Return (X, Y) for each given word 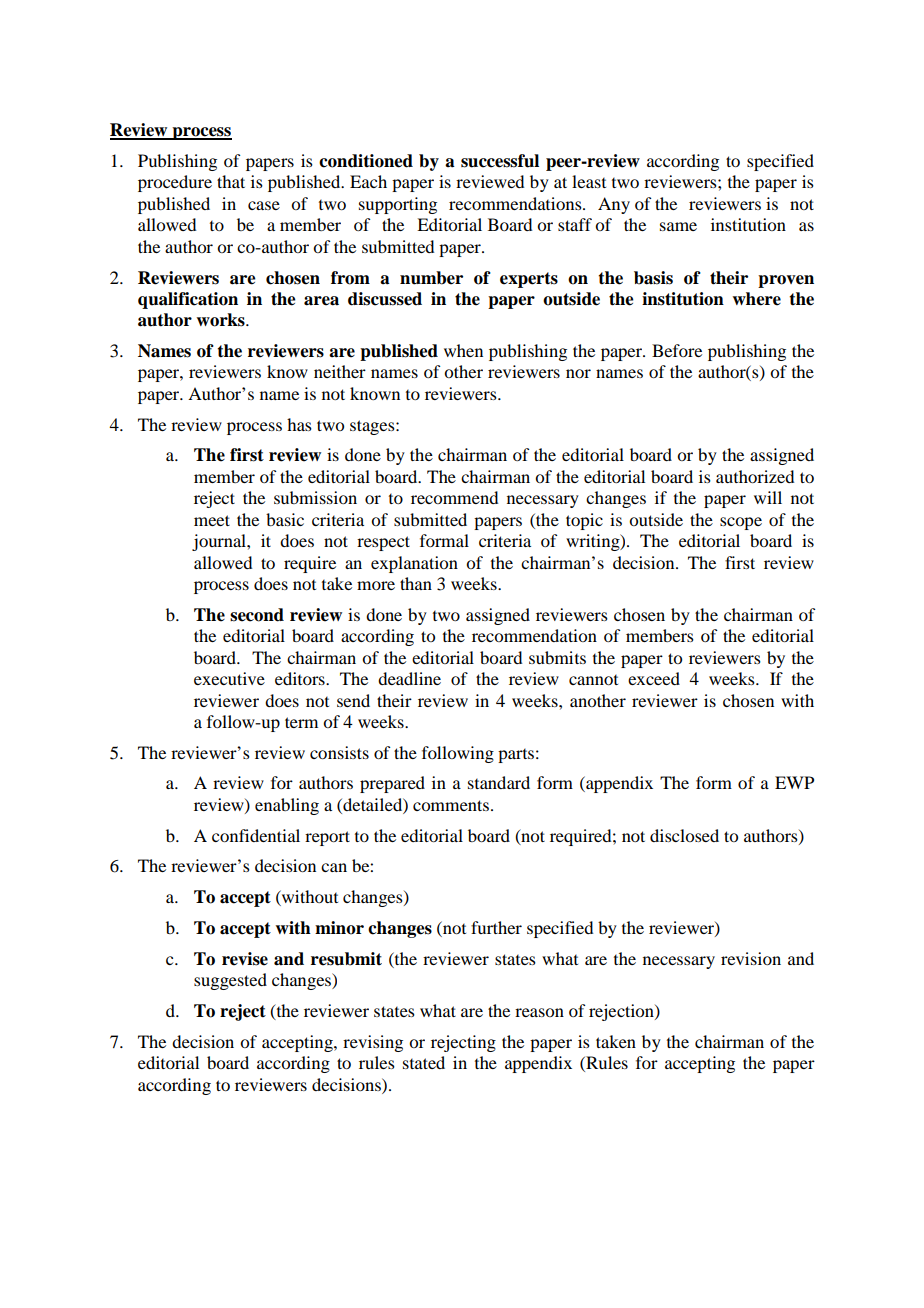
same (678, 226)
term (301, 722)
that (231, 181)
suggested (230, 981)
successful (500, 161)
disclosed (684, 835)
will (768, 497)
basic (285, 519)
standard (499, 782)
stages (373, 427)
